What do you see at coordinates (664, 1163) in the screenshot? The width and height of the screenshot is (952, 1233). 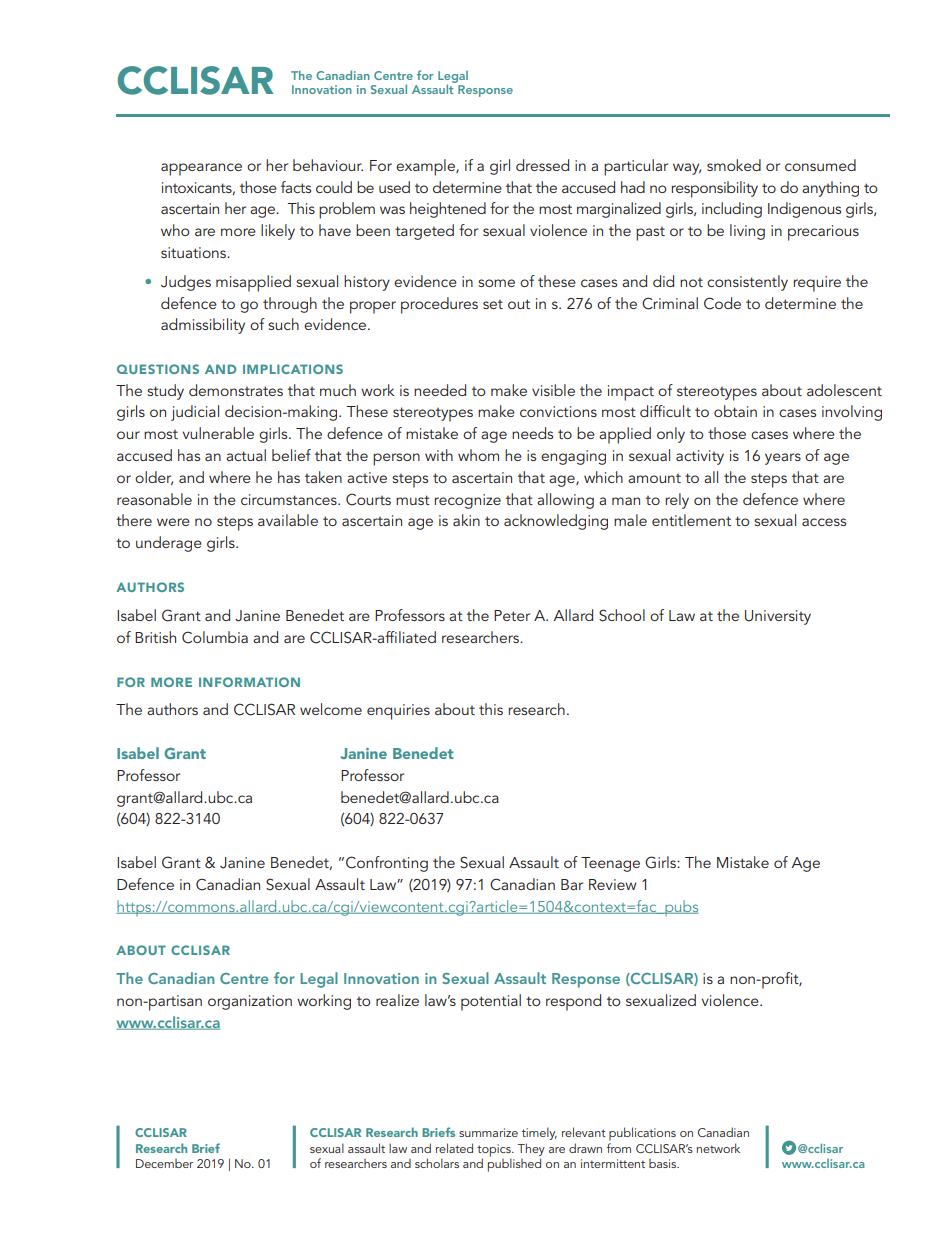 I see `basis` at bounding box center [664, 1163].
